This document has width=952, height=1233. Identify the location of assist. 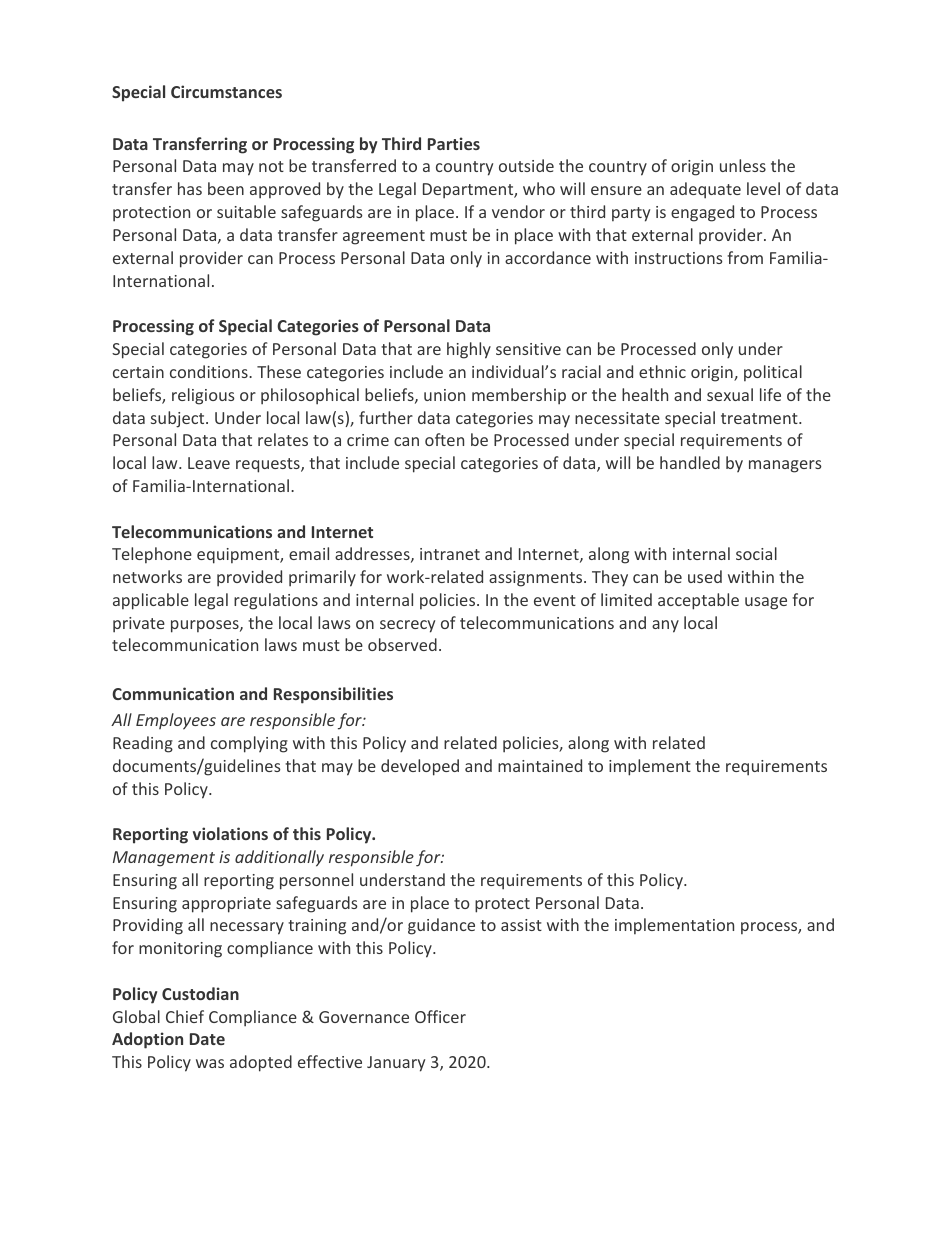
(521, 925).
